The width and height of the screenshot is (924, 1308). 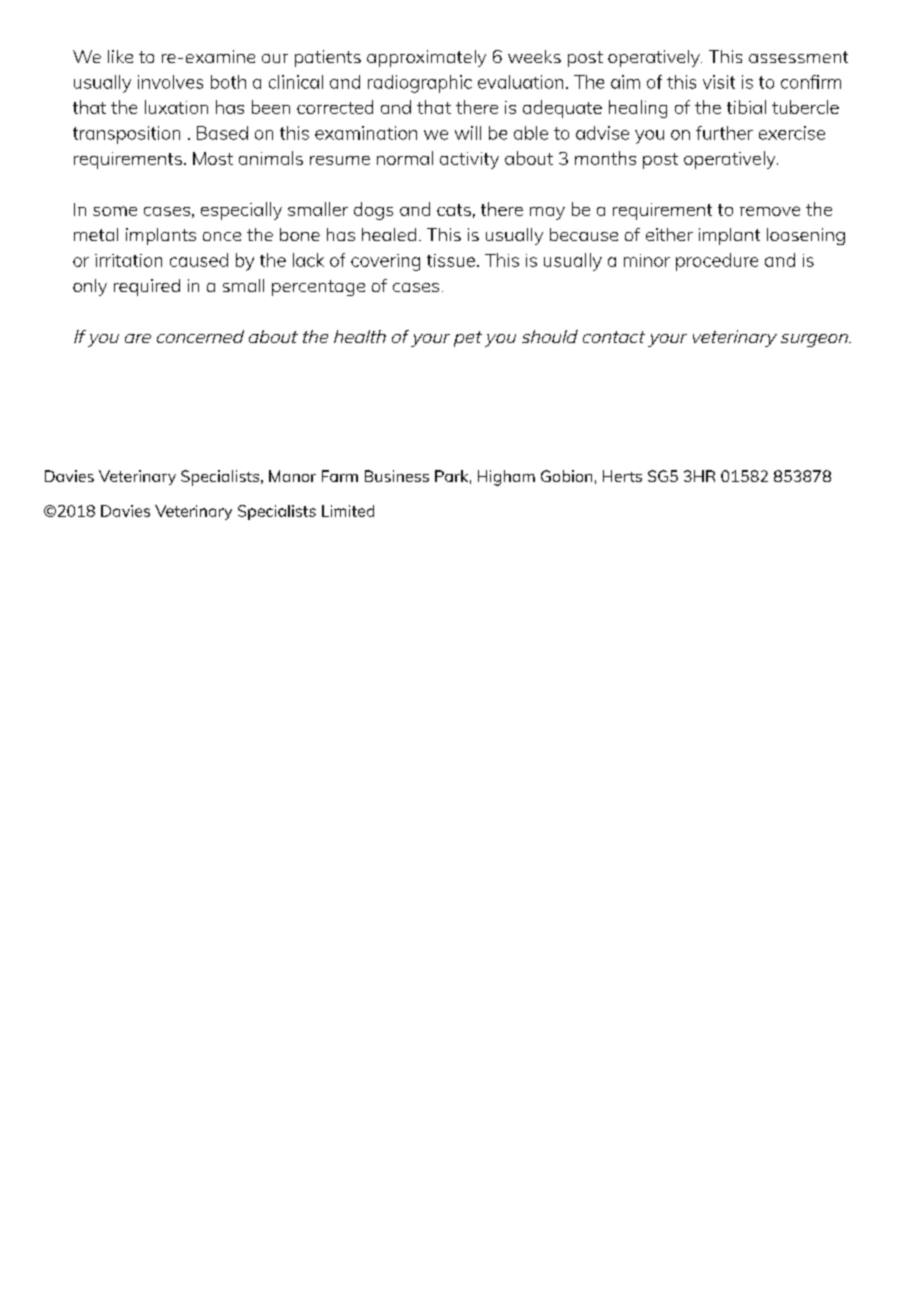 What do you see at coordinates (717, 262) in the screenshot?
I see `procedure` at bounding box center [717, 262].
